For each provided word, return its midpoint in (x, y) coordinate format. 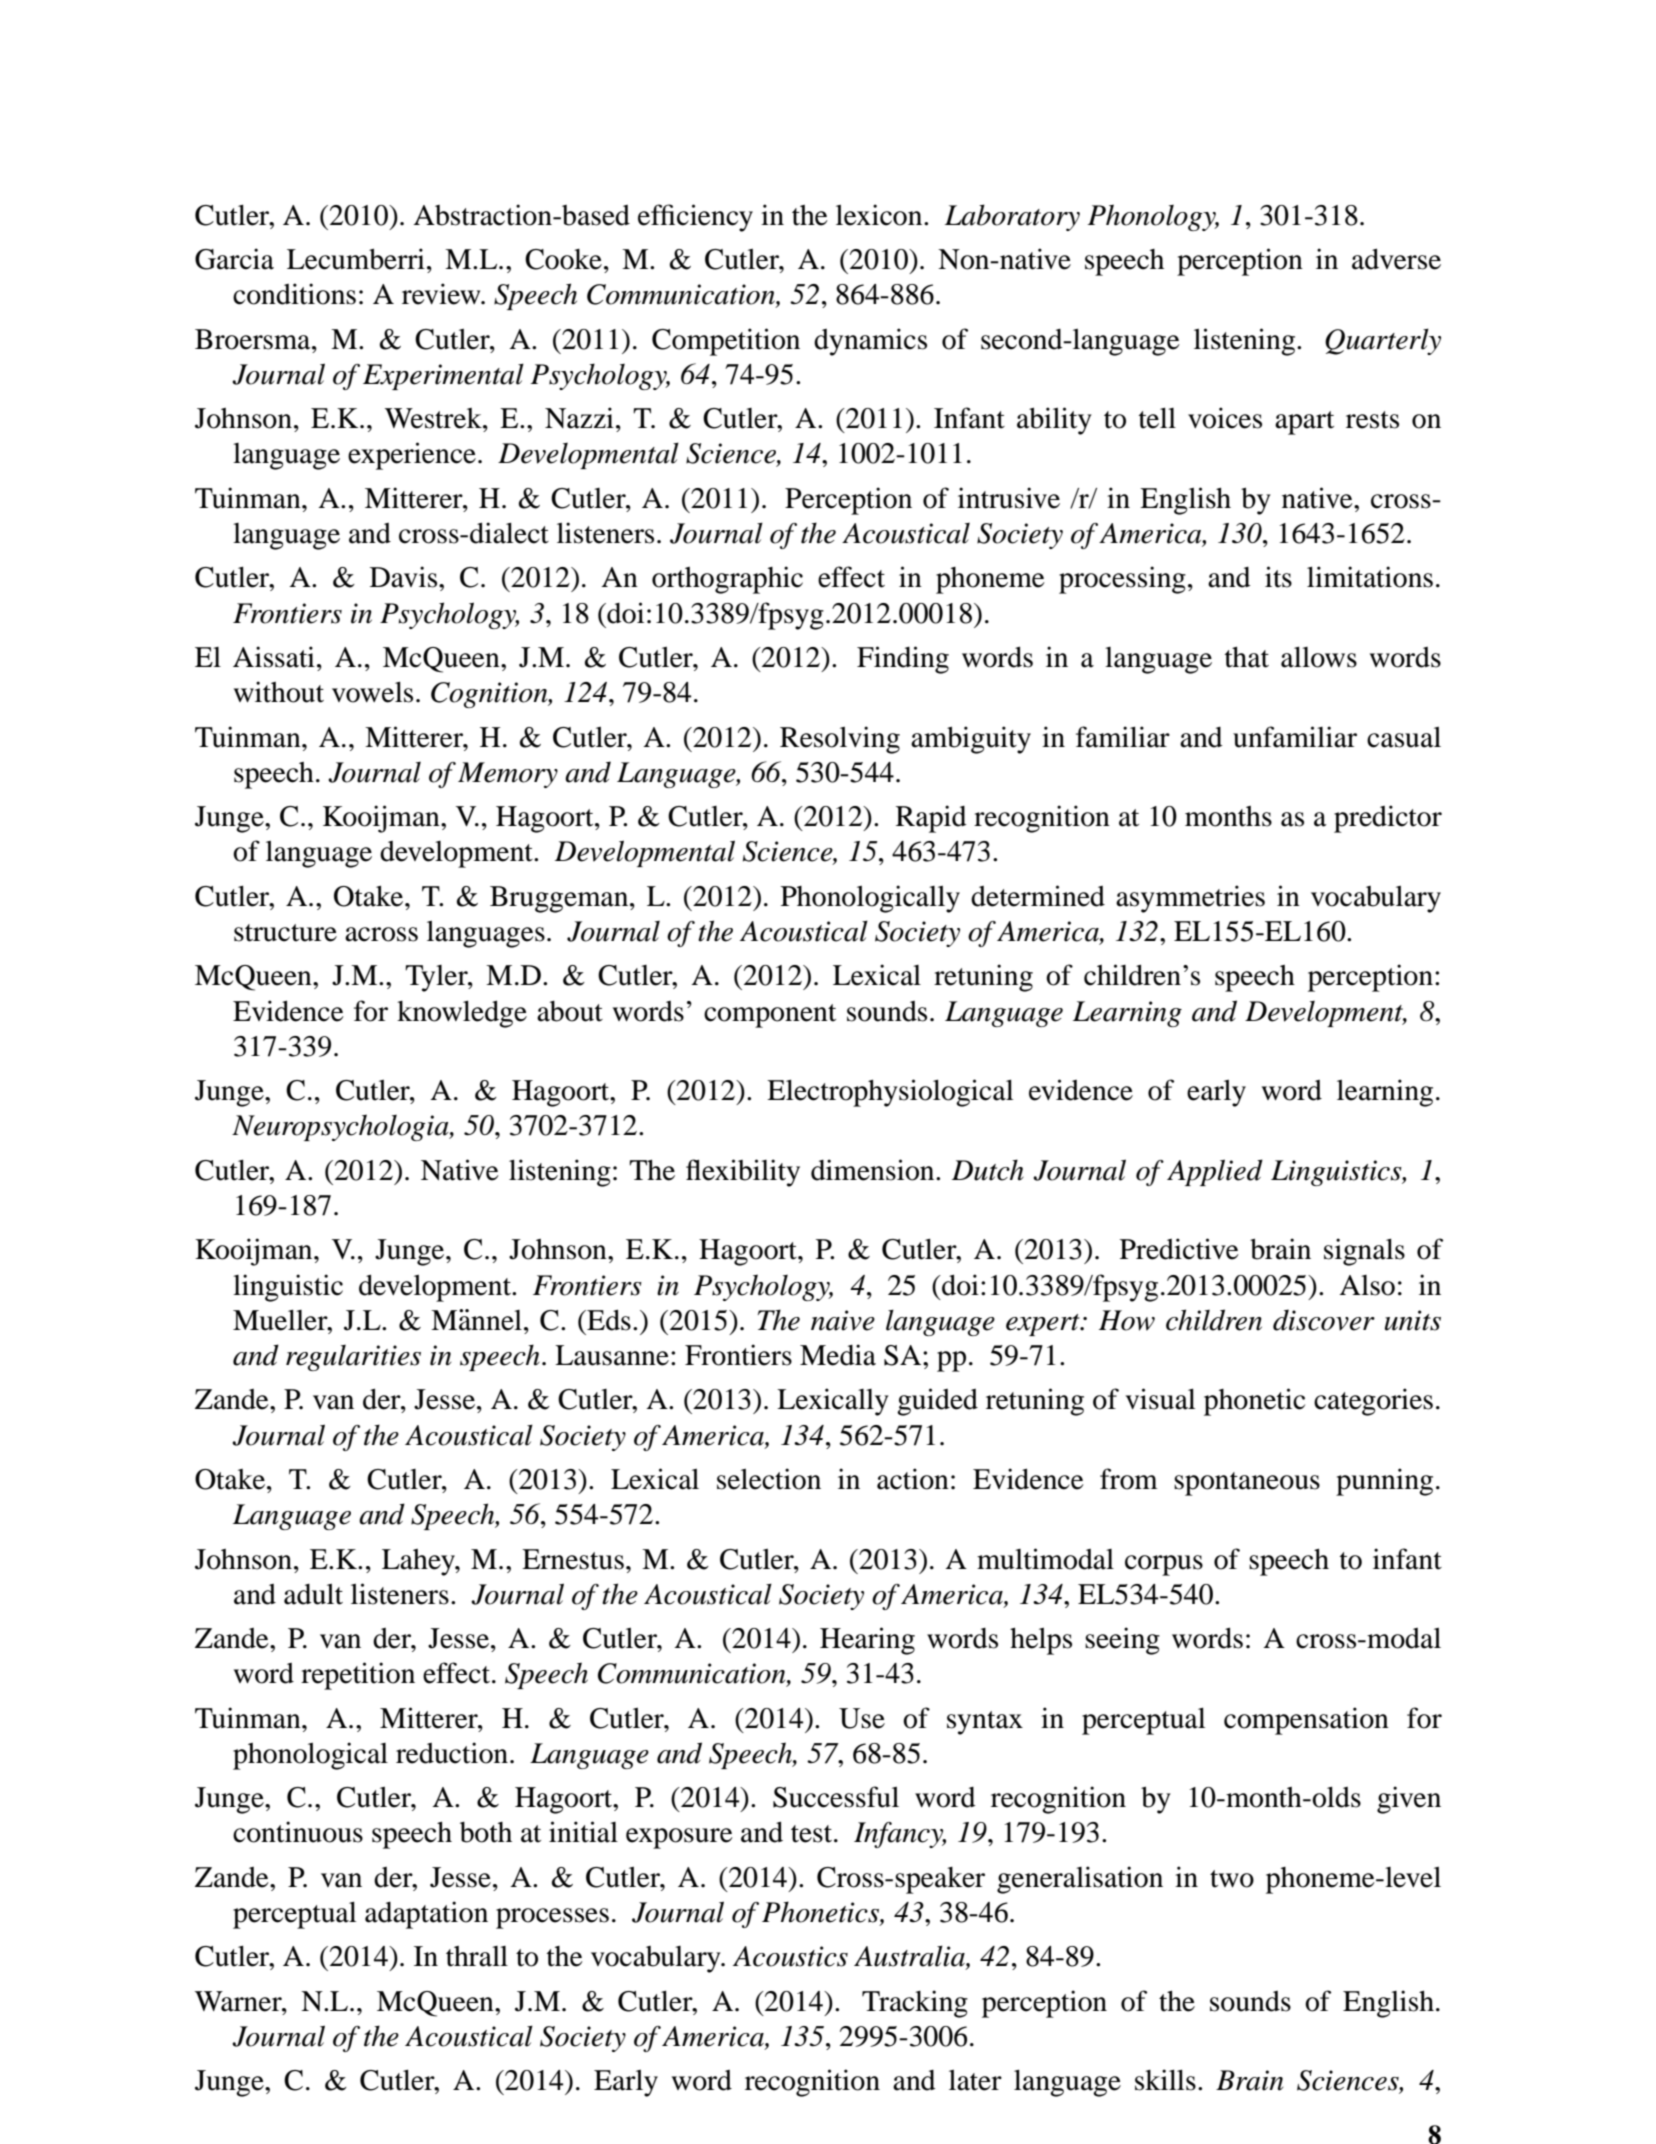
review (442, 294)
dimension (874, 1170)
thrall (477, 1956)
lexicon (880, 215)
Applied (1215, 1172)
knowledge (462, 1014)
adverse (1396, 259)
